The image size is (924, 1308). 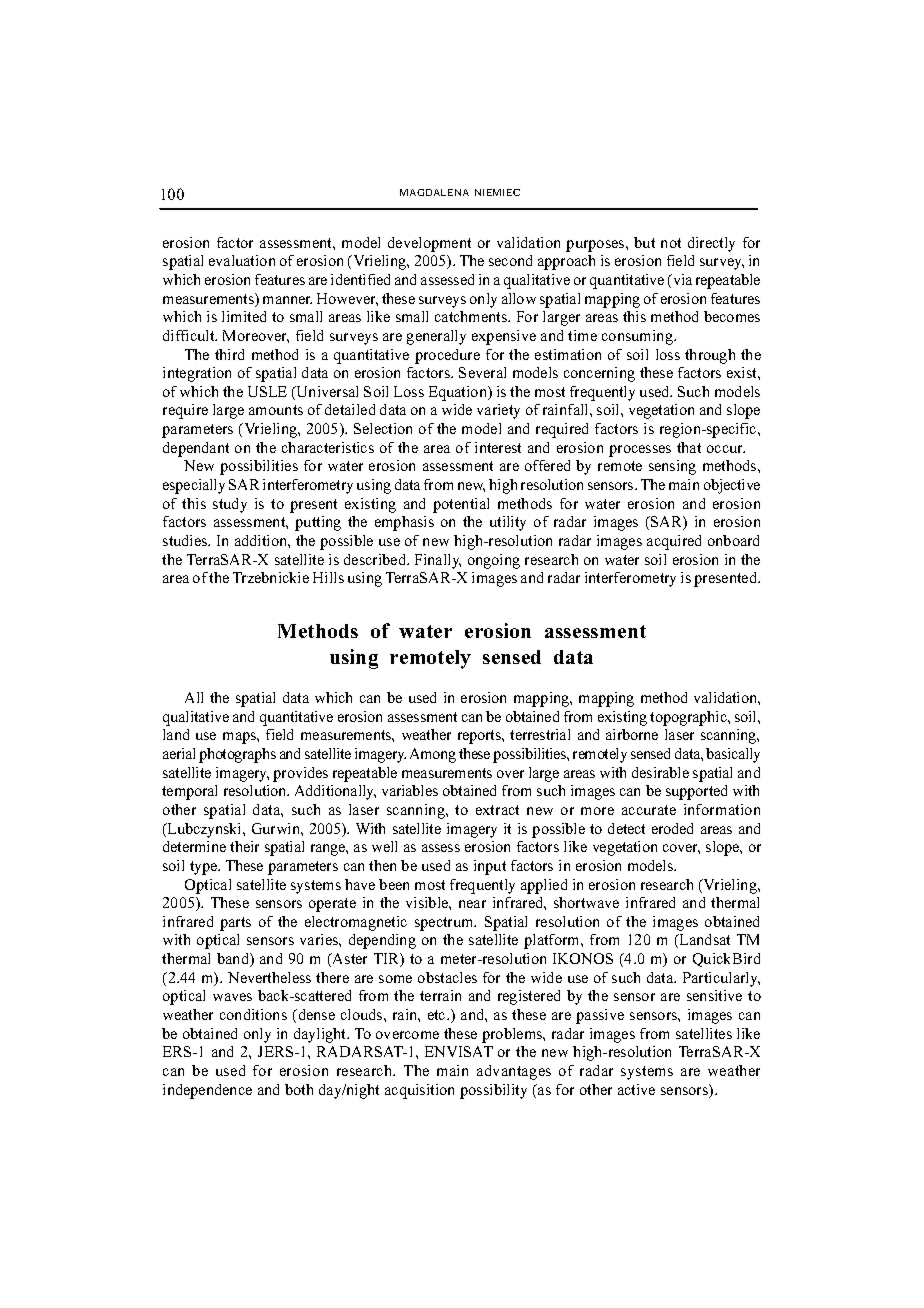 What do you see at coordinates (438, 561) in the screenshot?
I see `Finally` at bounding box center [438, 561].
